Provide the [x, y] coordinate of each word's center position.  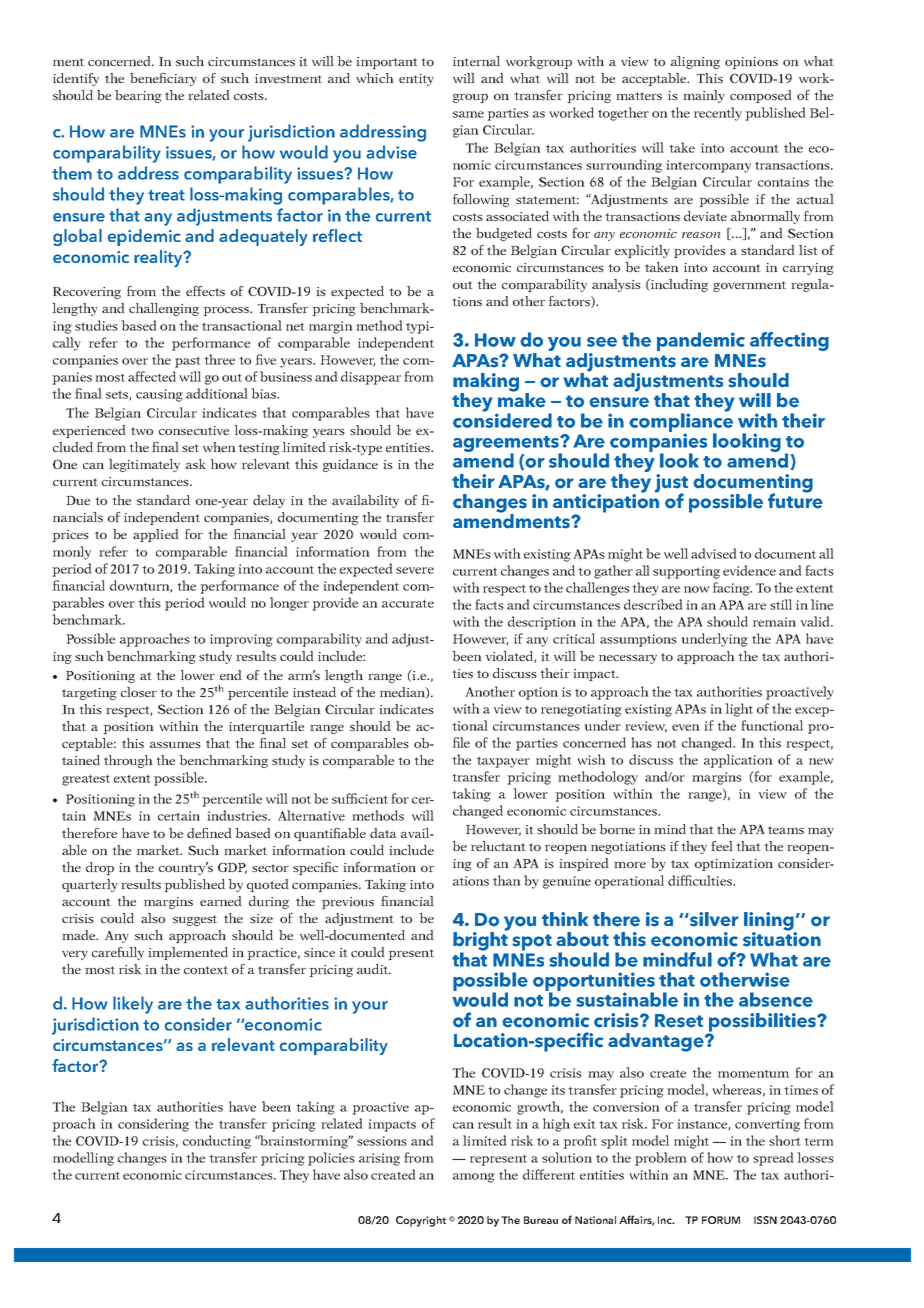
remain [774, 622]
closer [139, 692]
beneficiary [163, 79]
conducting [217, 1142]
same [468, 114]
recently [718, 114]
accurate [408, 604]
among [474, 1178]
